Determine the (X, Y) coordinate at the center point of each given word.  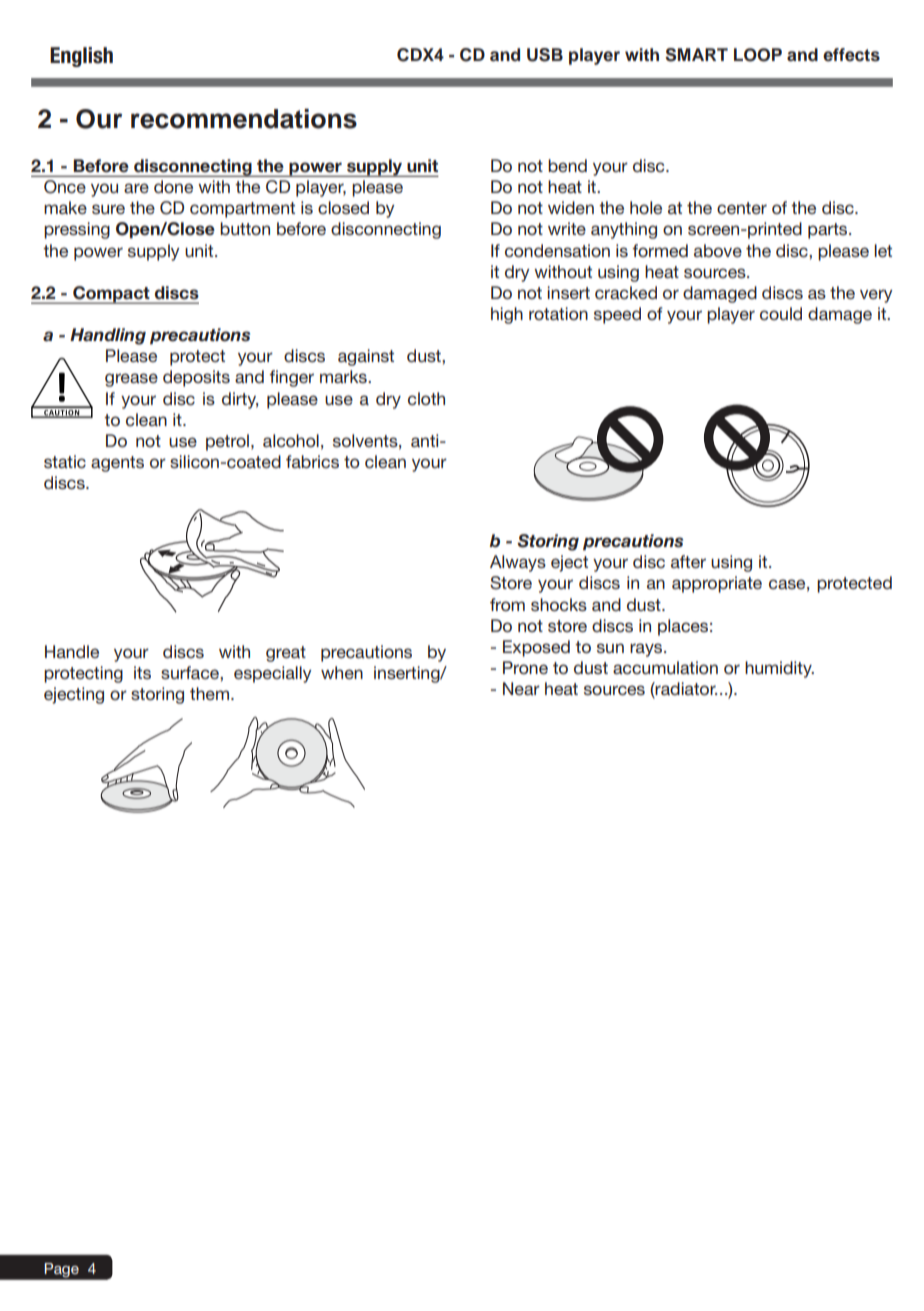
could (781, 313)
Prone (525, 667)
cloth (426, 398)
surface (191, 672)
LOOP (758, 55)
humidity (779, 669)
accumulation (665, 667)
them (209, 693)
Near (521, 688)
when (342, 672)
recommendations (244, 119)
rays (647, 650)
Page (62, 1270)
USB (545, 55)
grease (131, 380)
